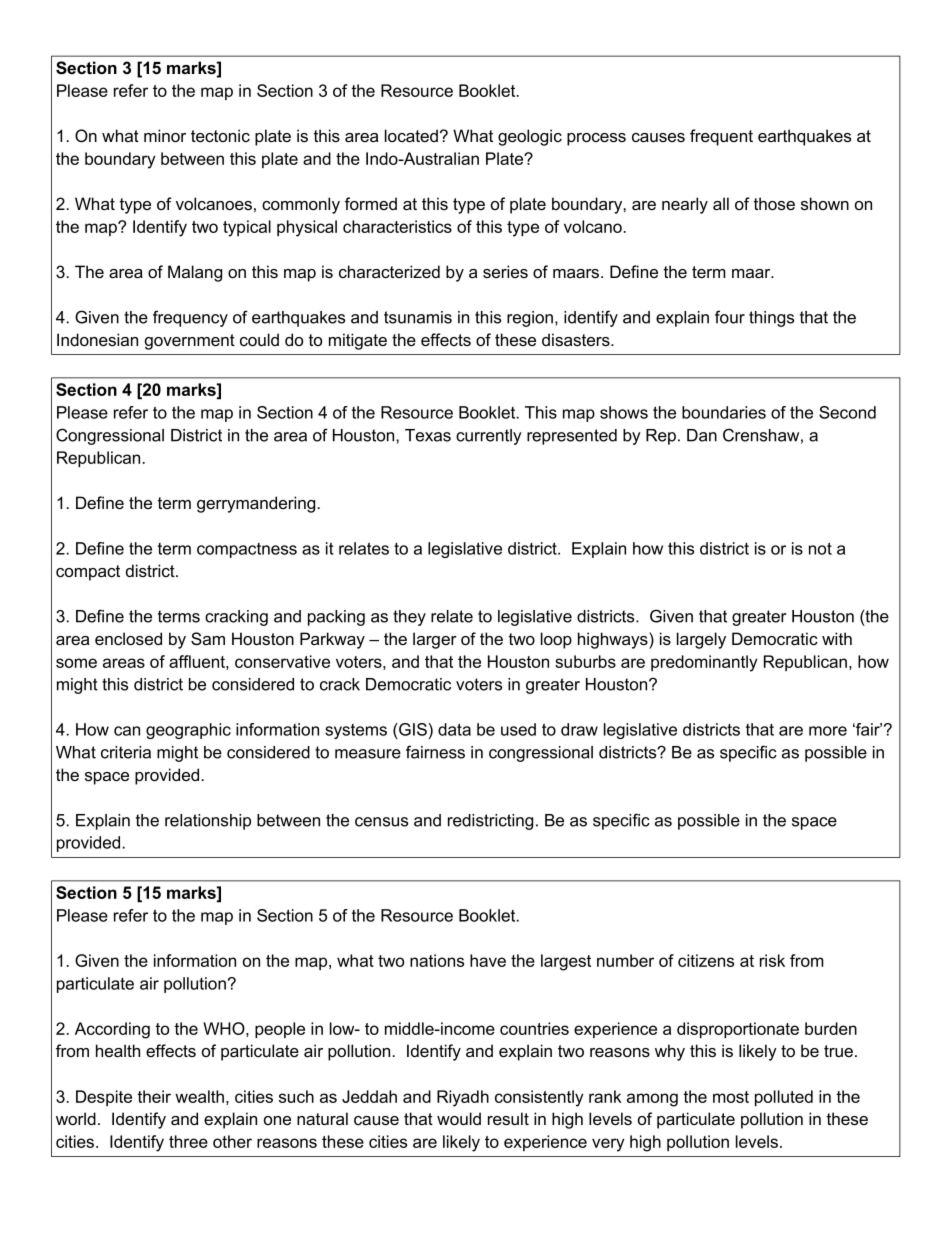 This page has width=952, height=1233. Describe the element at coordinates (257, 504) in the page. I see `gerrymandering` at that location.
